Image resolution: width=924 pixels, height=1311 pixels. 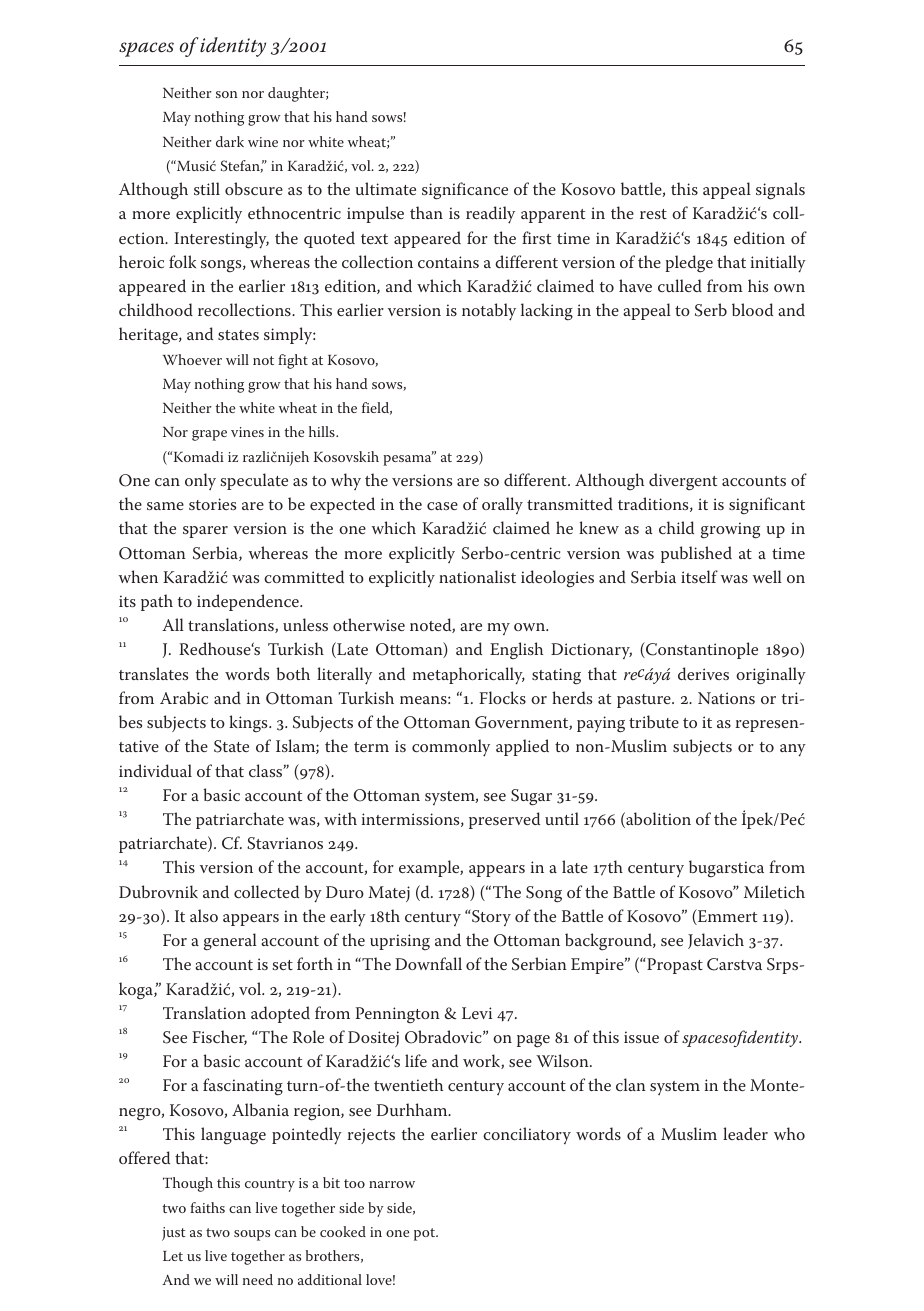 What do you see at coordinates (465, 191) in the screenshot?
I see `significance` at bounding box center [465, 191].
